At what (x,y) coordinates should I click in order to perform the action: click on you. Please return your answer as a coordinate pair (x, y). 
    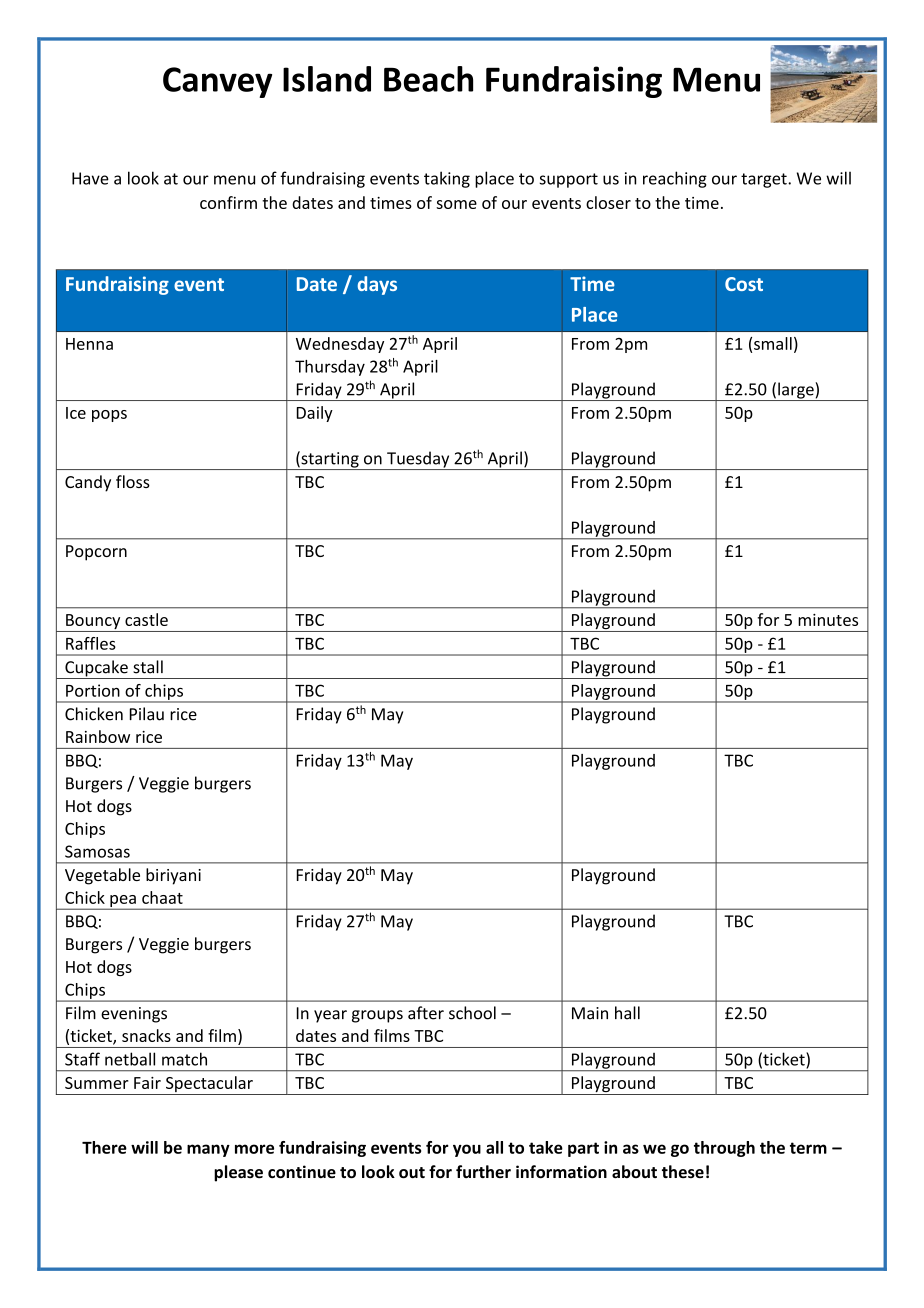
    Looking at the image, I should click on (467, 1150).
